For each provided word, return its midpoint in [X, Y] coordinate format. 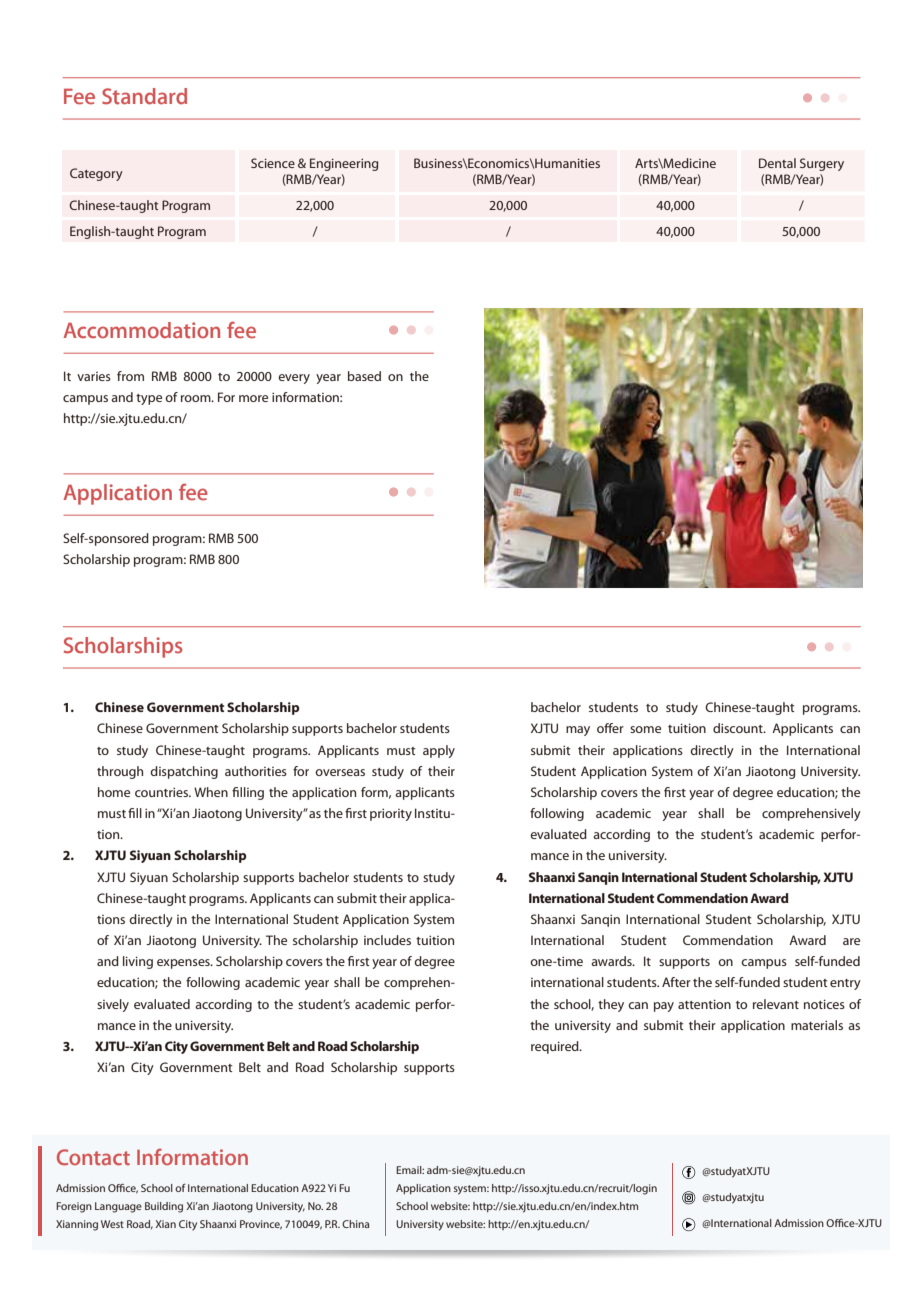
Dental [777, 163]
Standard [144, 96]
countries [163, 792]
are [851, 941]
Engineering [344, 164]
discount [739, 728]
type [149, 399]
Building [164, 1207]
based [364, 376]
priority [391, 815]
